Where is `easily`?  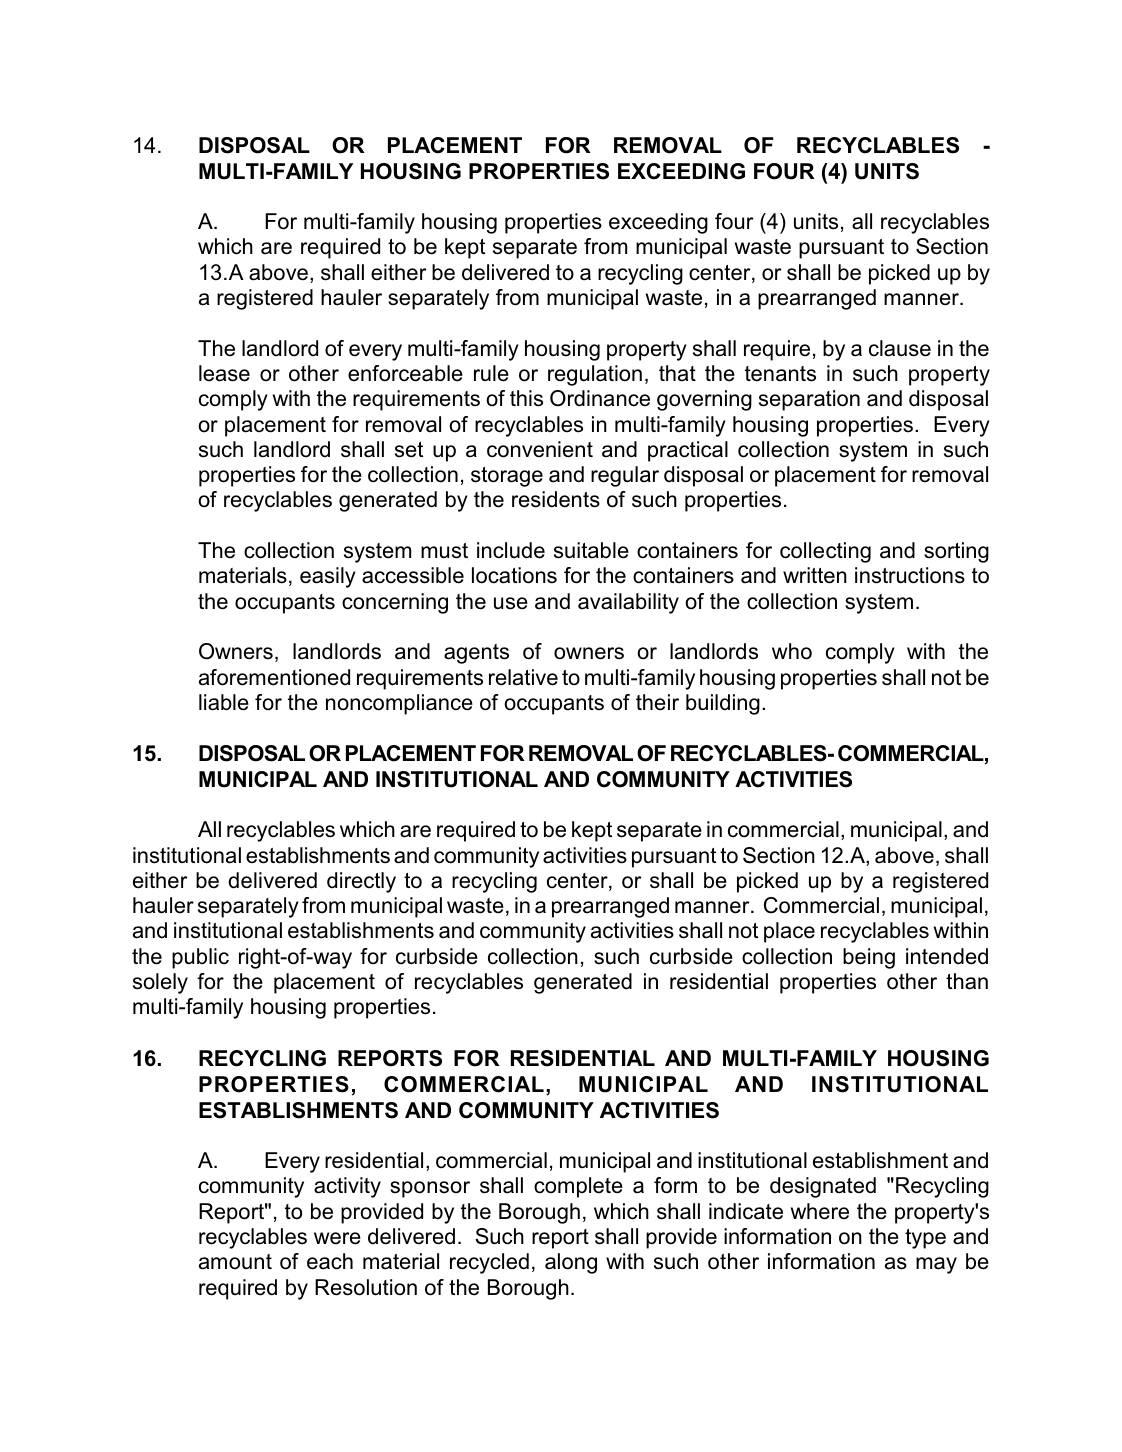 easily is located at coordinates (328, 577).
